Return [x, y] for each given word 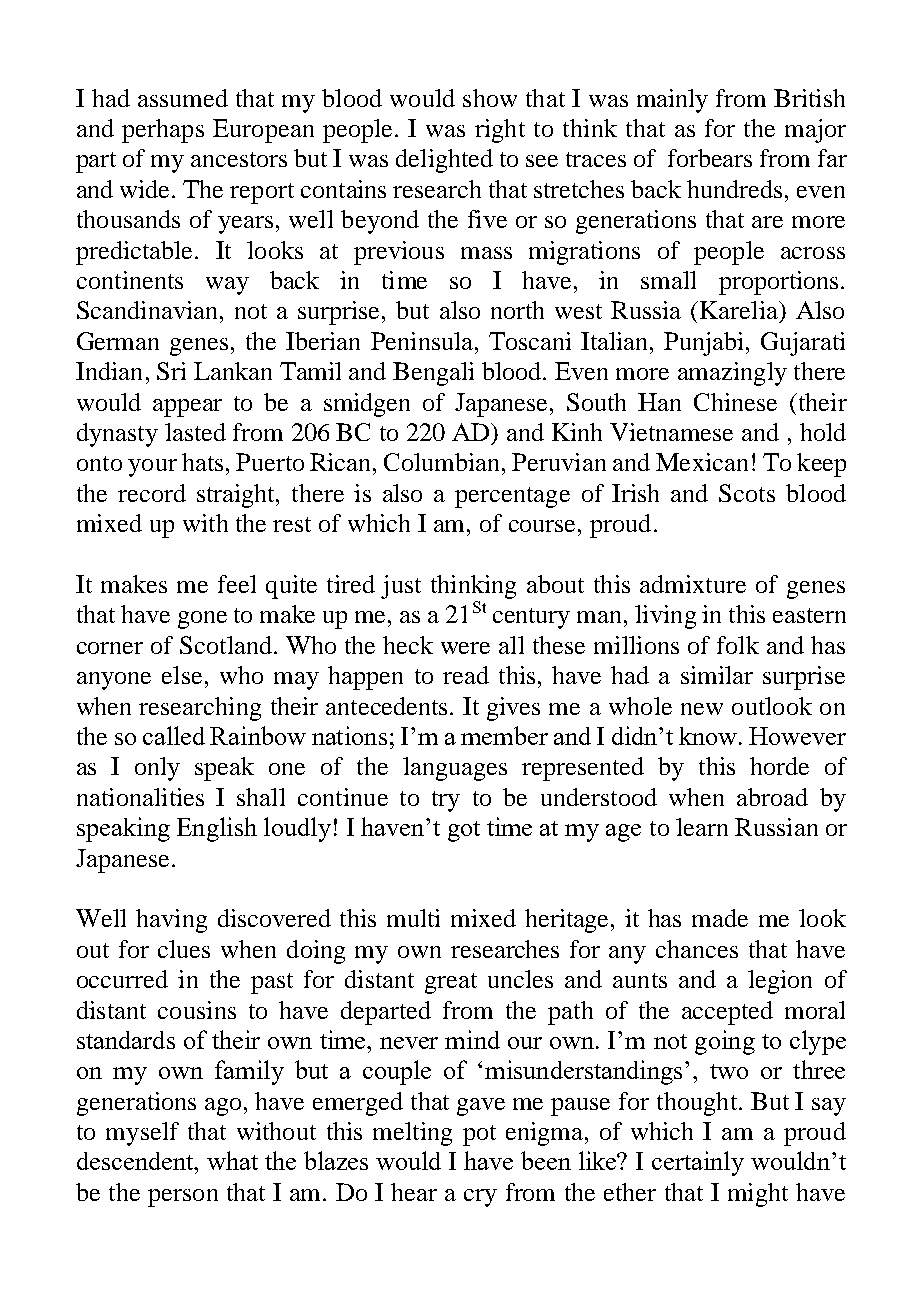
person [183, 1198]
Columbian [443, 462]
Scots [747, 493]
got [464, 831]
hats [202, 462]
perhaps [163, 131]
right [500, 131]
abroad [772, 797]
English [217, 829]
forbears [710, 158]
